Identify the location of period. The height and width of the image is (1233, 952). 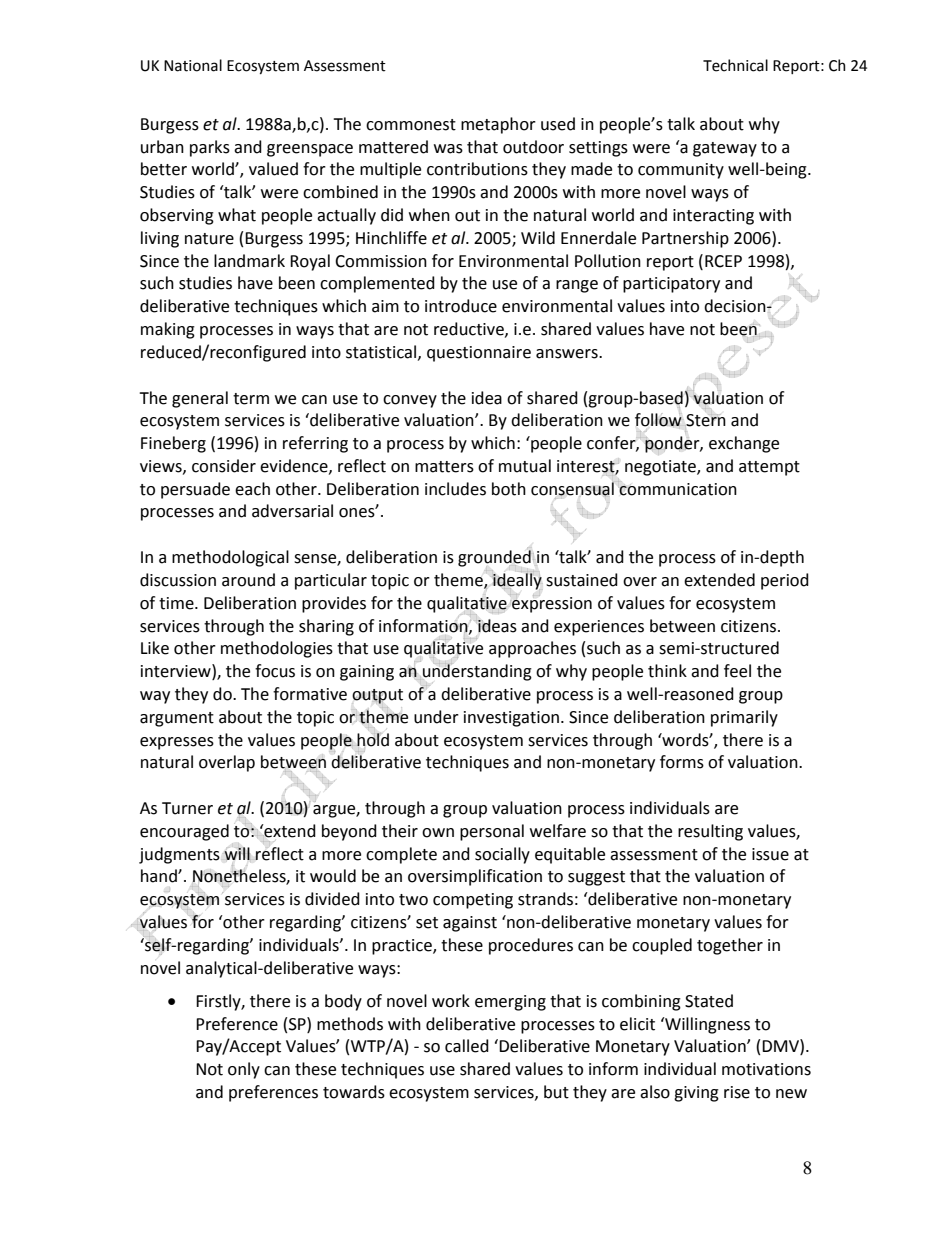
(785, 581).
